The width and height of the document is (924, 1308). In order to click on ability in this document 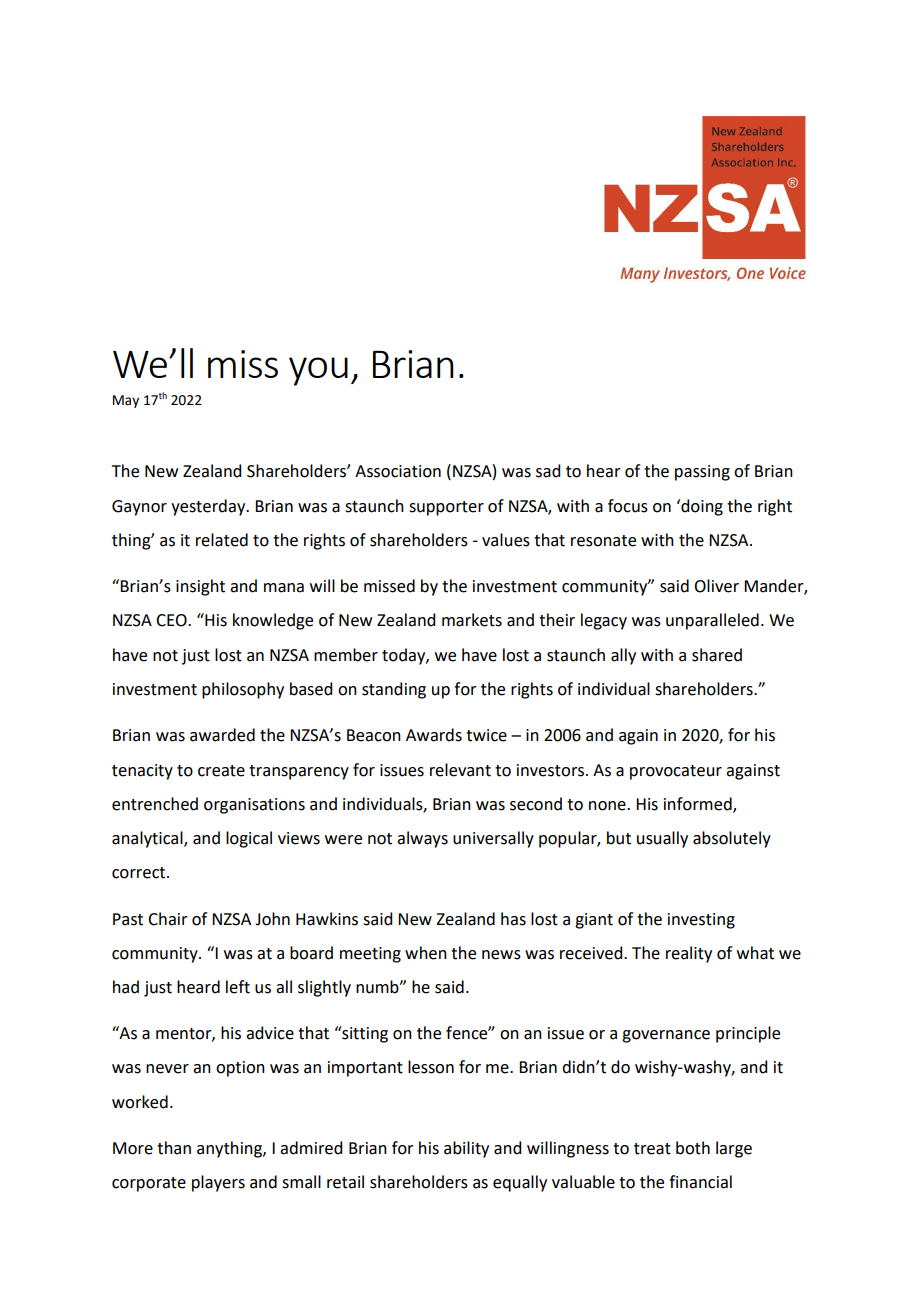, I will do `click(466, 1149)`.
